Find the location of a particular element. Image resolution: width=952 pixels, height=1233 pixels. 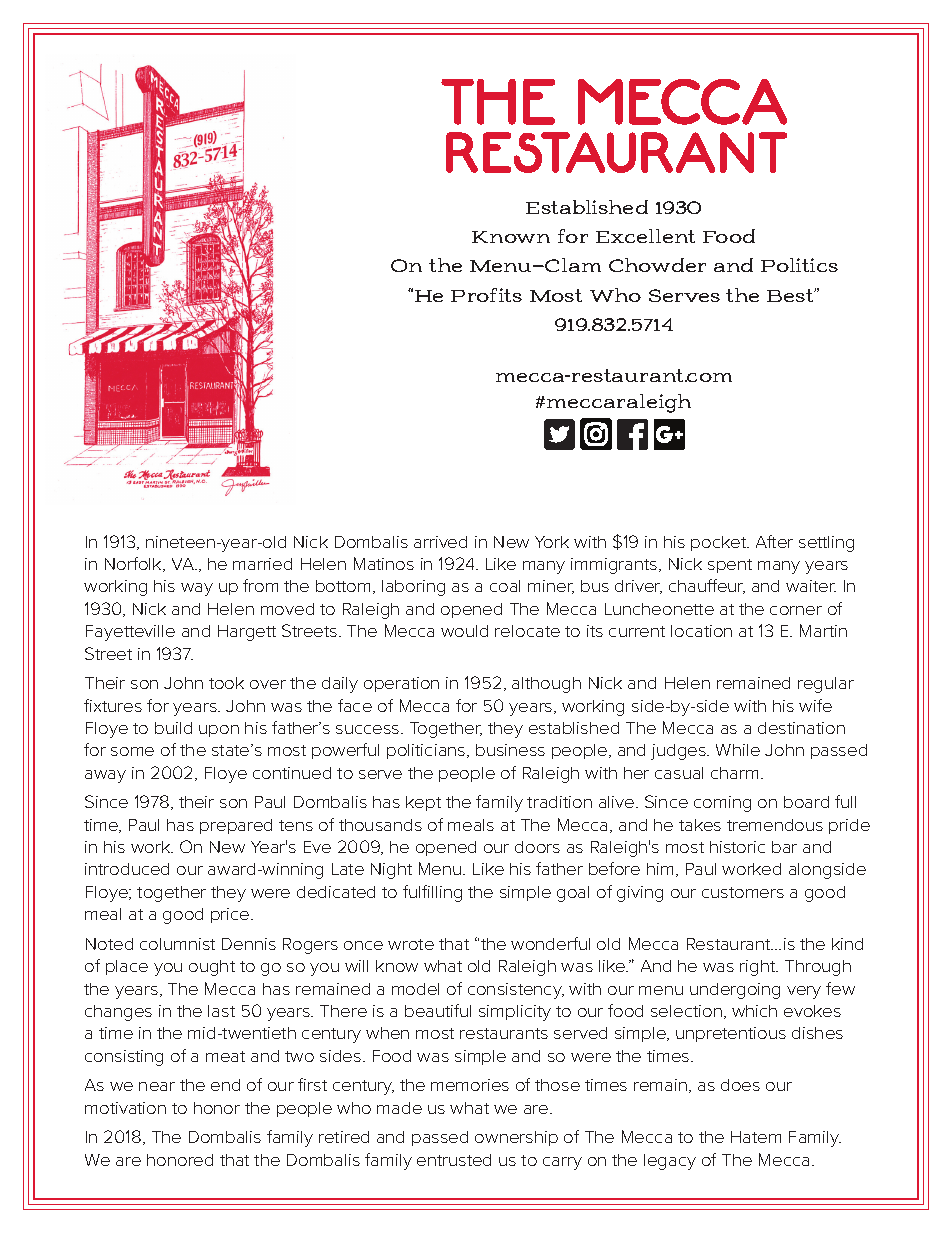

although is located at coordinates (546, 685).
